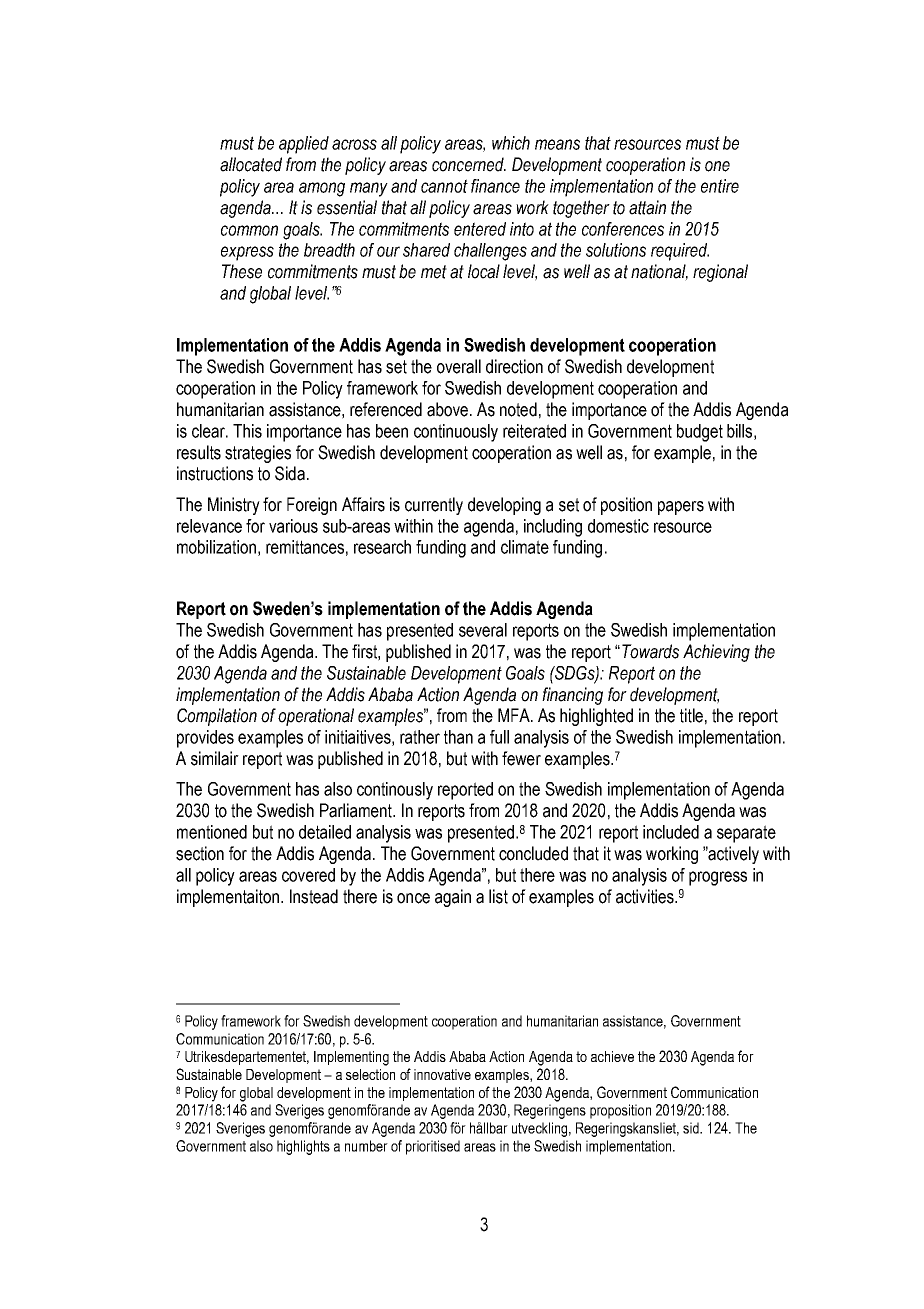  What do you see at coordinates (234, 506) in the screenshot?
I see `Ministry` at bounding box center [234, 506].
